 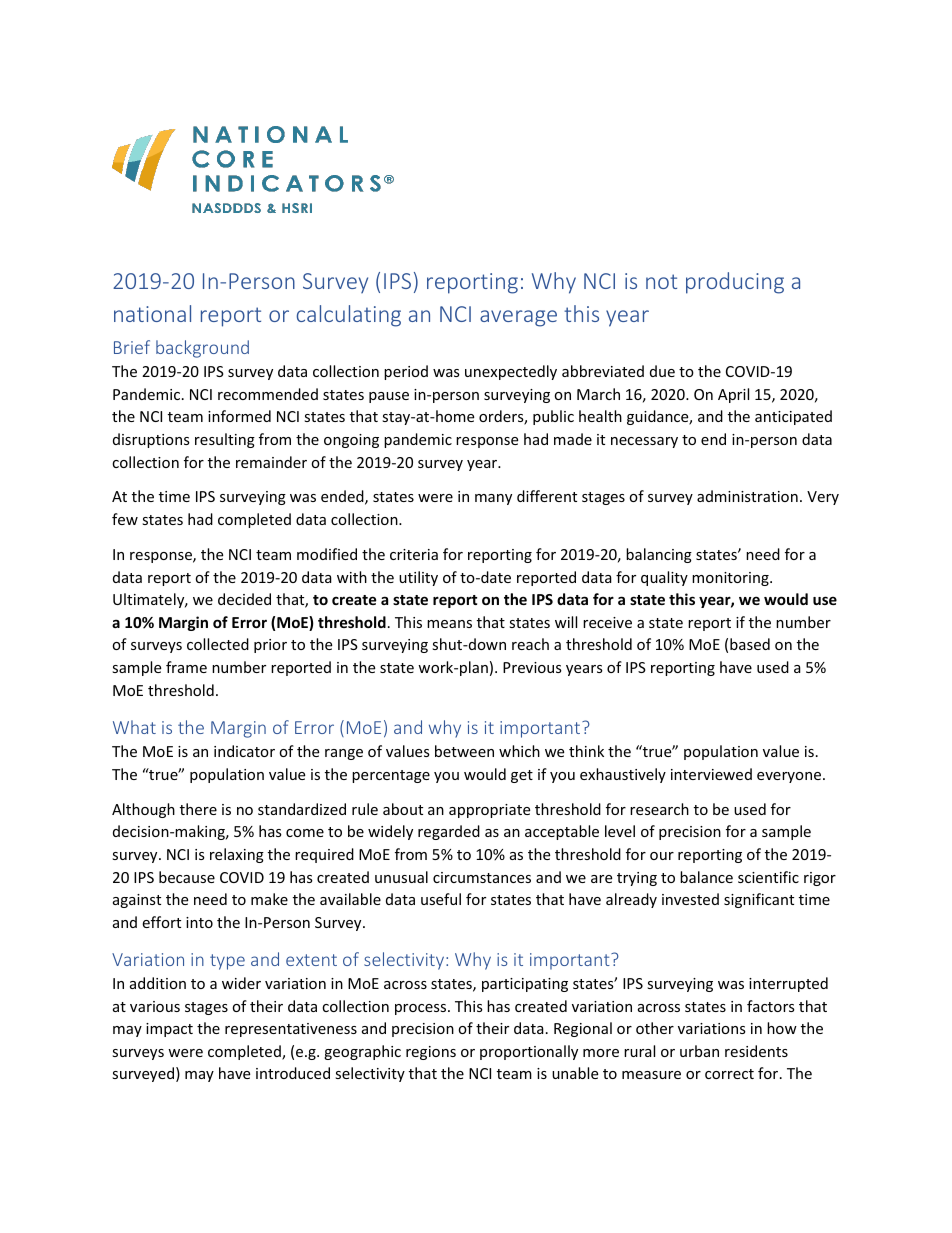 I want to click on means, so click(x=449, y=624).
